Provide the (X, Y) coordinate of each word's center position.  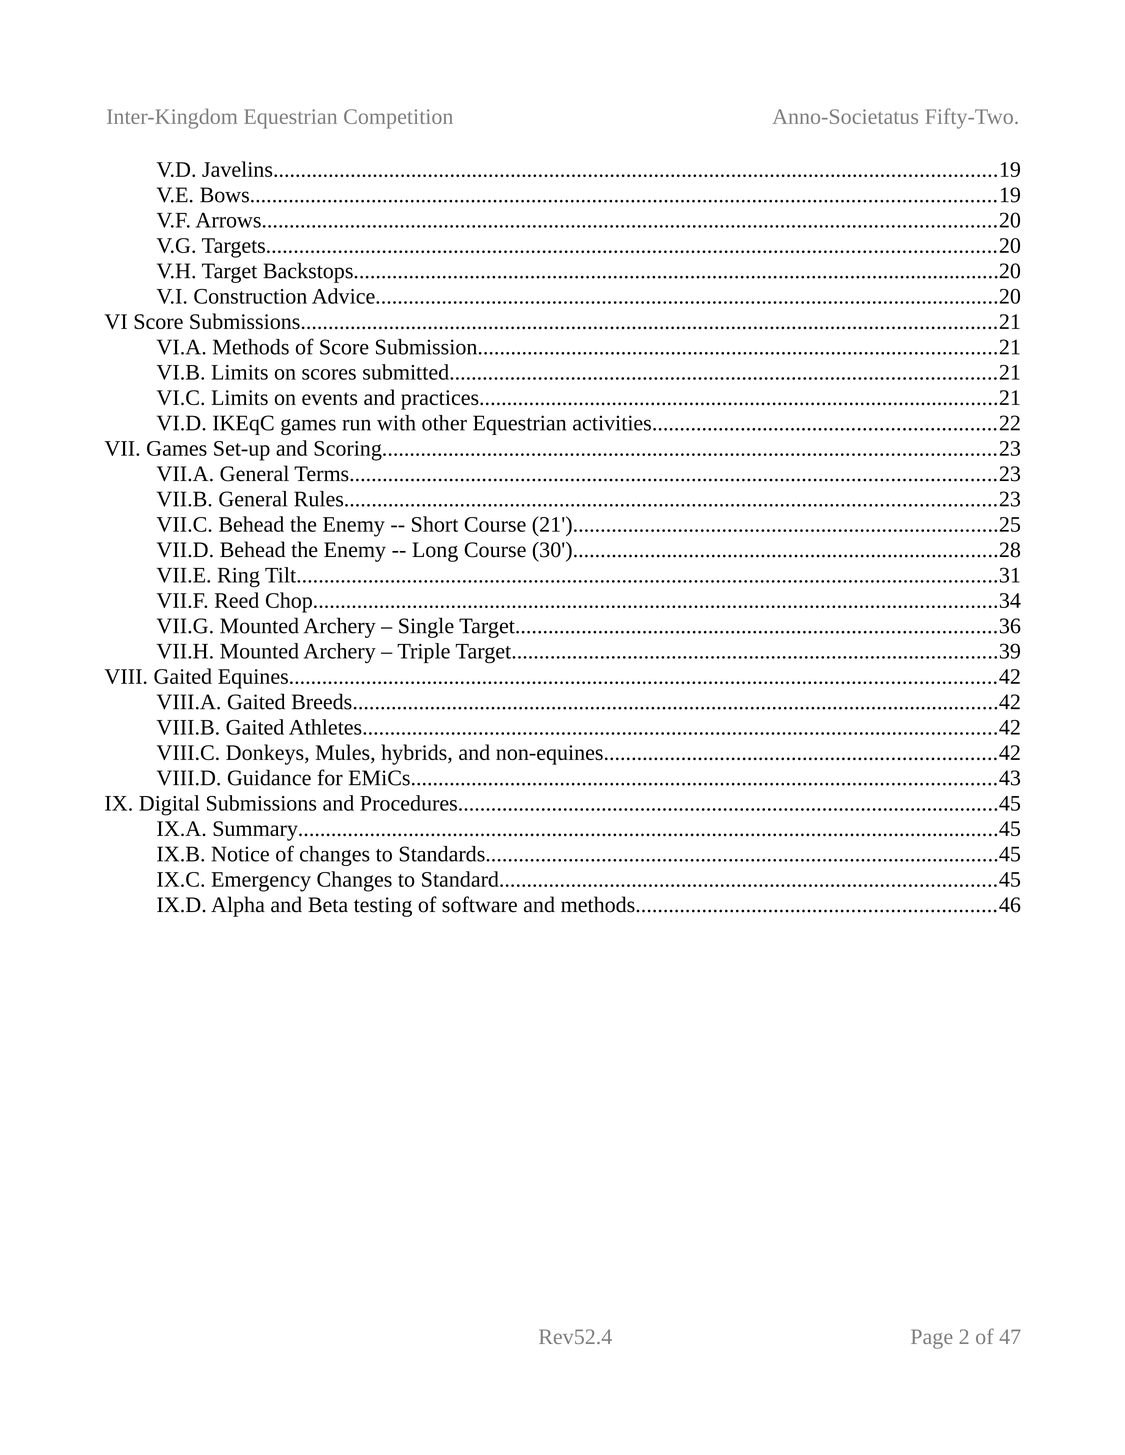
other (444, 423)
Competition (398, 119)
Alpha (238, 906)
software (479, 904)
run (356, 425)
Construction (250, 296)
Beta (328, 905)
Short (435, 524)
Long (435, 552)
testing (383, 907)
